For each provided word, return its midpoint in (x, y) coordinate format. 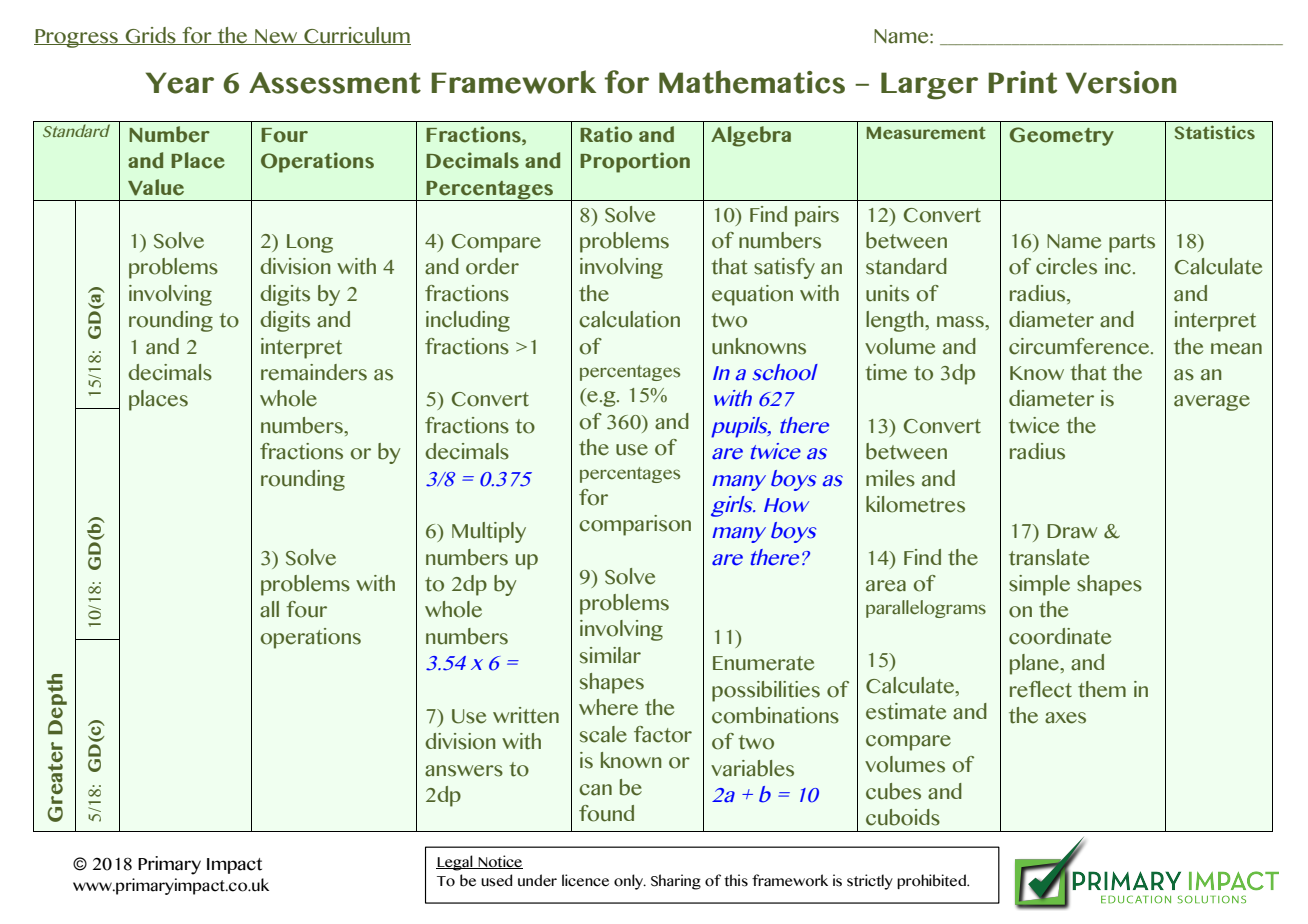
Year (180, 83)
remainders (314, 372)
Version (1121, 82)
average (1212, 403)
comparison (635, 525)
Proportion (635, 162)
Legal (455, 863)
